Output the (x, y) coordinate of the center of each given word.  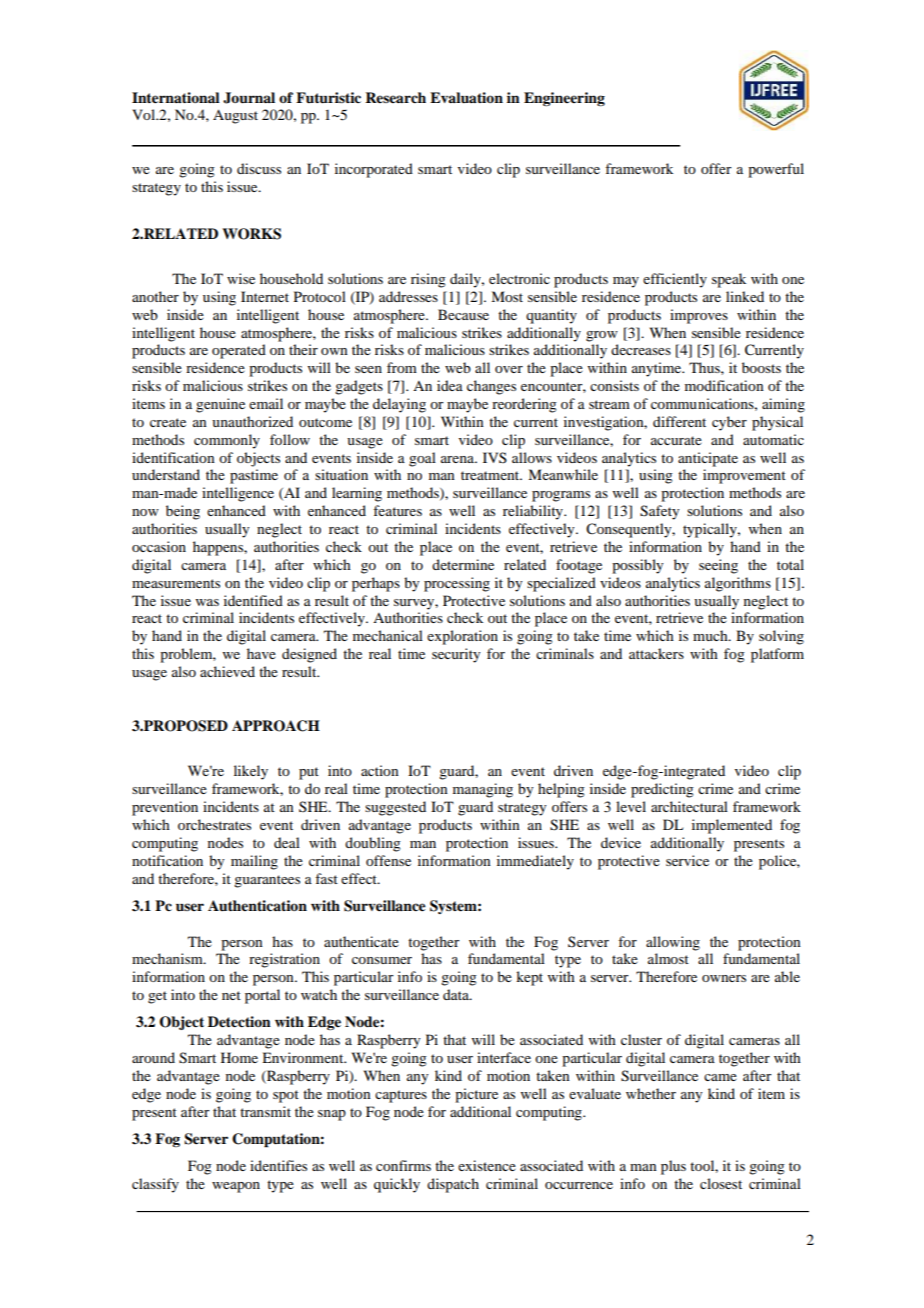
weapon (236, 1187)
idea (450, 385)
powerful (776, 170)
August (235, 116)
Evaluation (466, 98)
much (711, 635)
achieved (227, 671)
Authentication (257, 905)
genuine (220, 405)
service (687, 860)
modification (724, 385)
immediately (535, 862)
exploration (462, 637)
